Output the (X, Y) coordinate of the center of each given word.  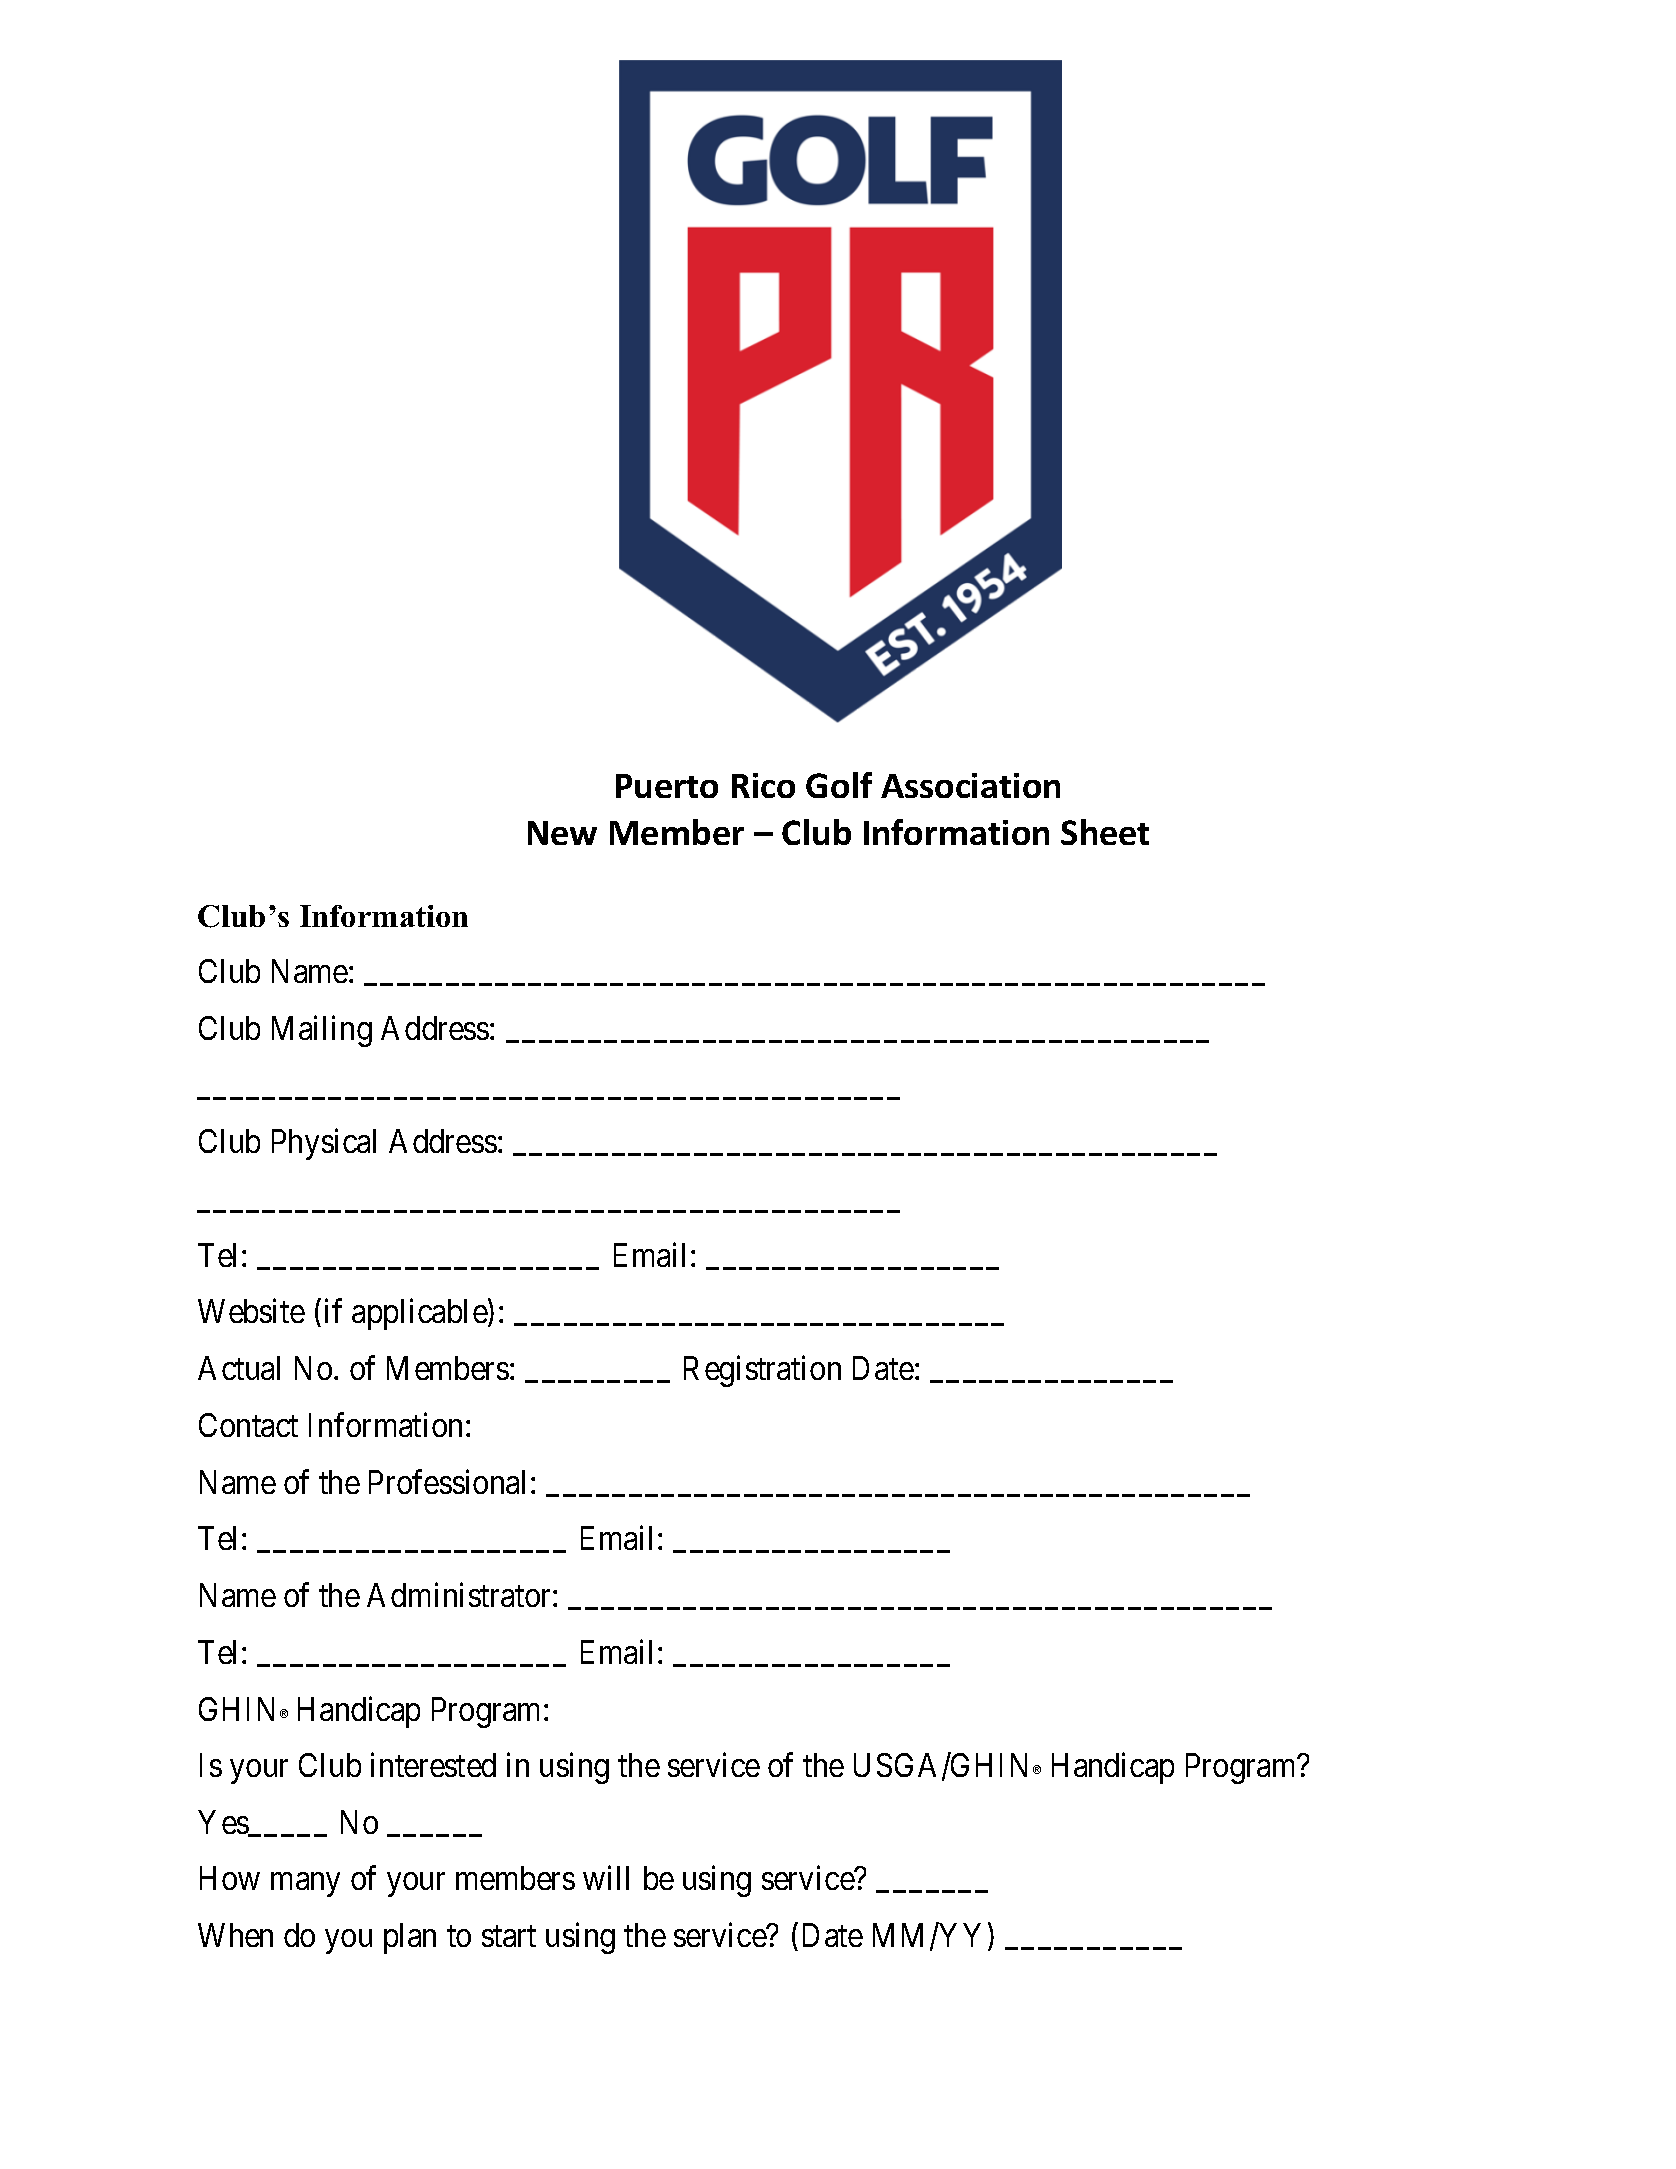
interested (433, 1764)
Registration (762, 1371)
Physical (324, 1144)
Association (970, 785)
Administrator (460, 1594)
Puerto (667, 786)
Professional (450, 1481)
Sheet (1105, 832)
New (562, 833)
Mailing (322, 1031)
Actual (239, 1368)
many (305, 1885)
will (606, 1878)
